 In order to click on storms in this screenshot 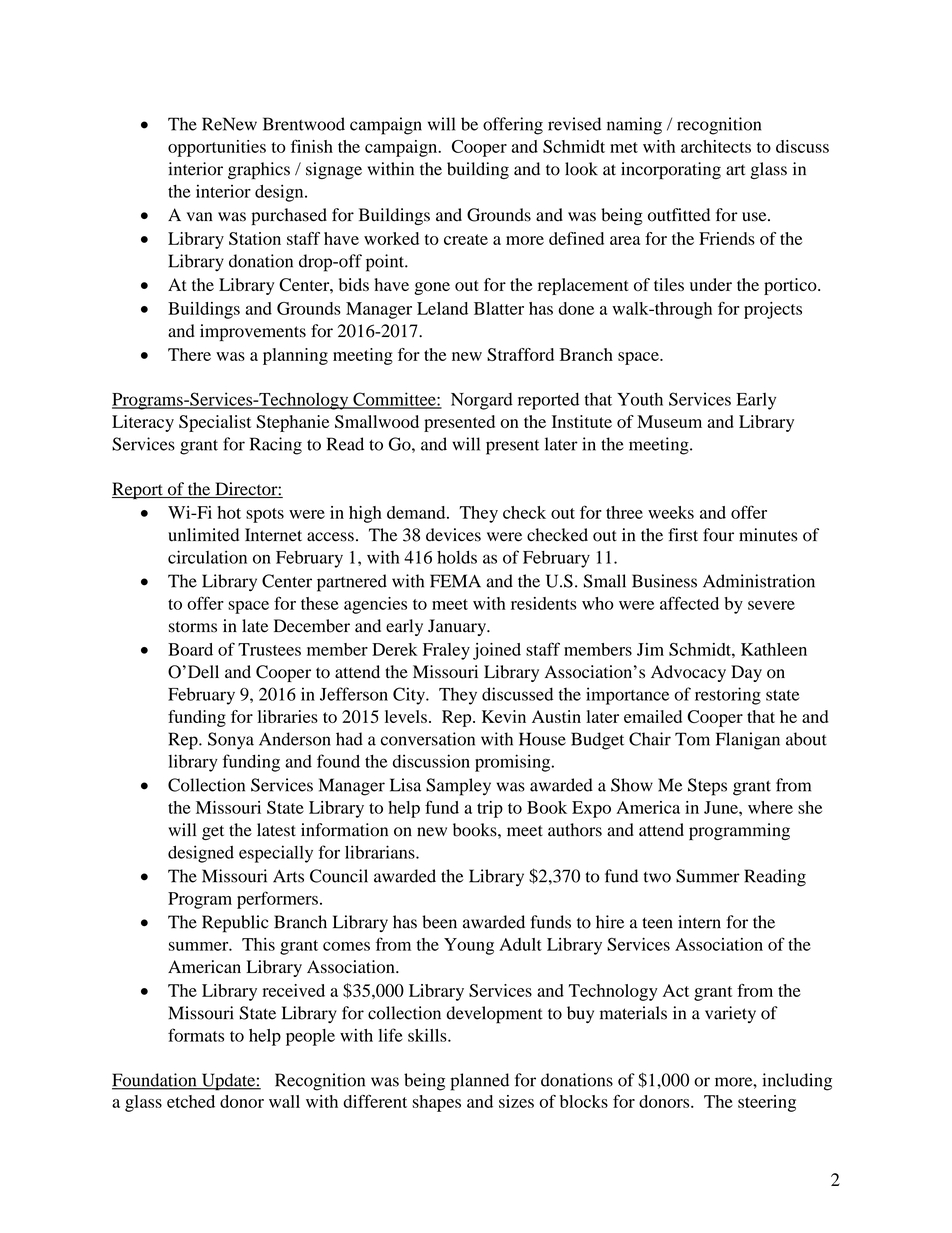, I will do `click(193, 627)`.
